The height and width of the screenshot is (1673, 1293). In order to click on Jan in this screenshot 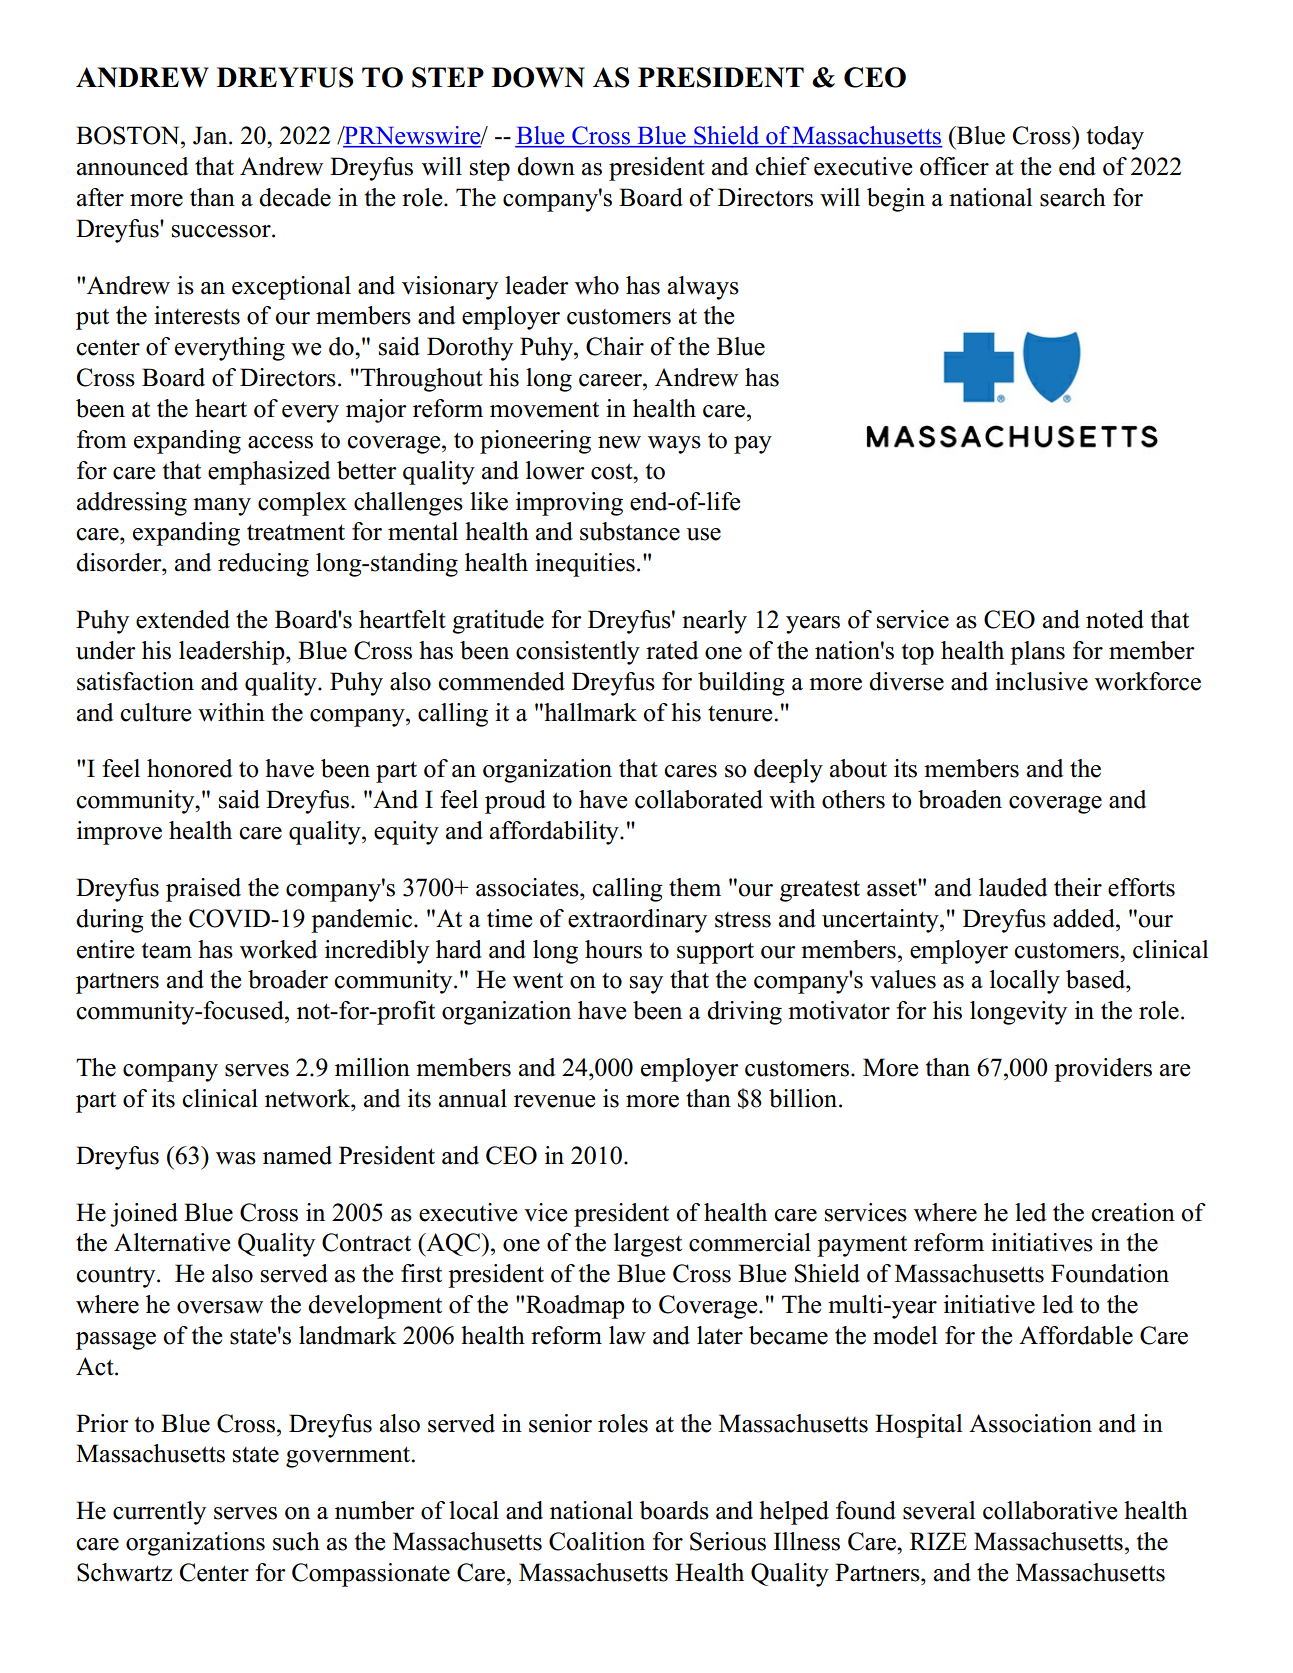, I will do `click(211, 135)`.
